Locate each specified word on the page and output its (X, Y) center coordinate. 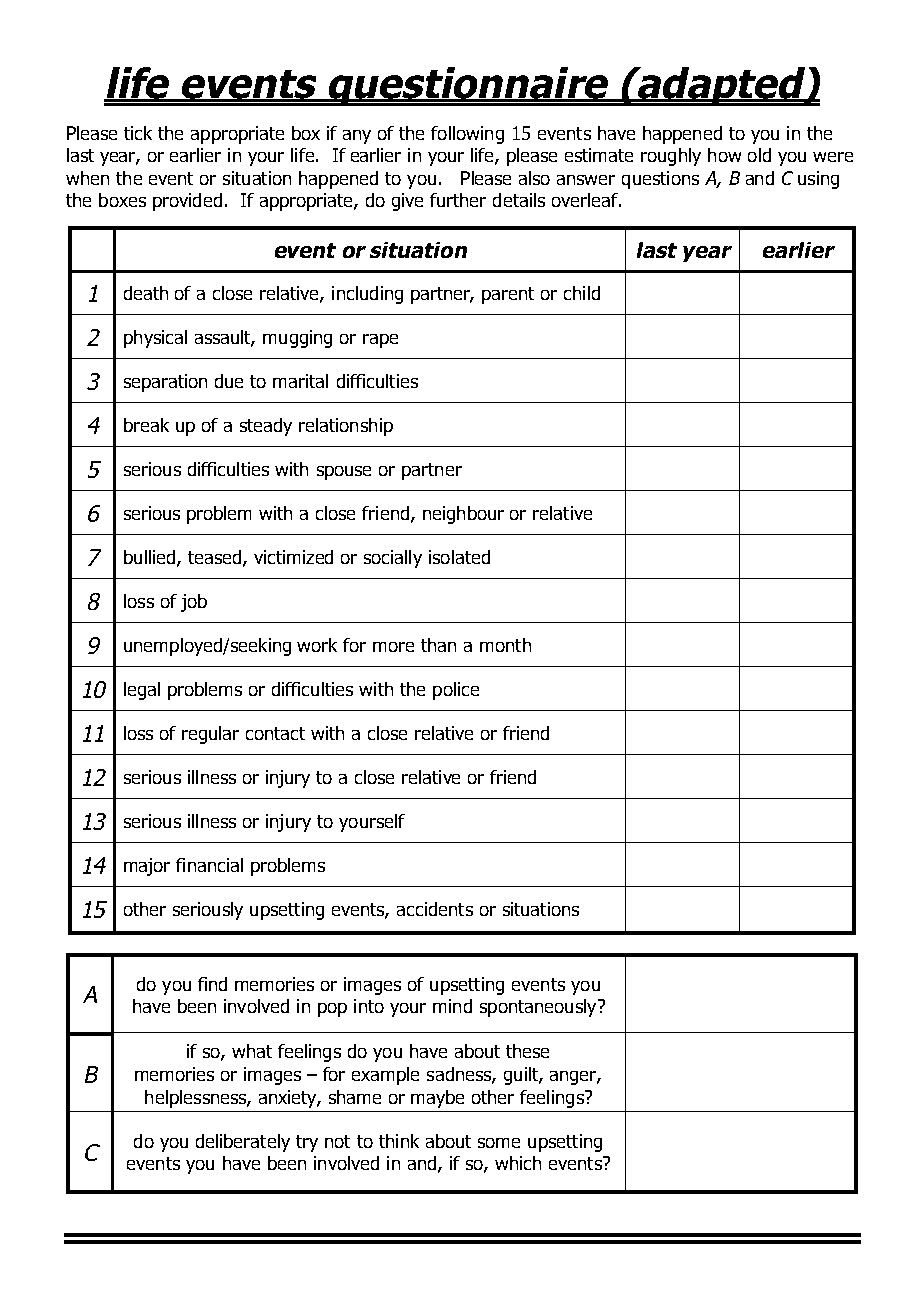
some (499, 1143)
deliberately (243, 1143)
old (759, 155)
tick (138, 133)
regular (210, 735)
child (582, 293)
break (146, 425)
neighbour (463, 515)
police (456, 691)
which (518, 1163)
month (505, 645)
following (467, 135)
